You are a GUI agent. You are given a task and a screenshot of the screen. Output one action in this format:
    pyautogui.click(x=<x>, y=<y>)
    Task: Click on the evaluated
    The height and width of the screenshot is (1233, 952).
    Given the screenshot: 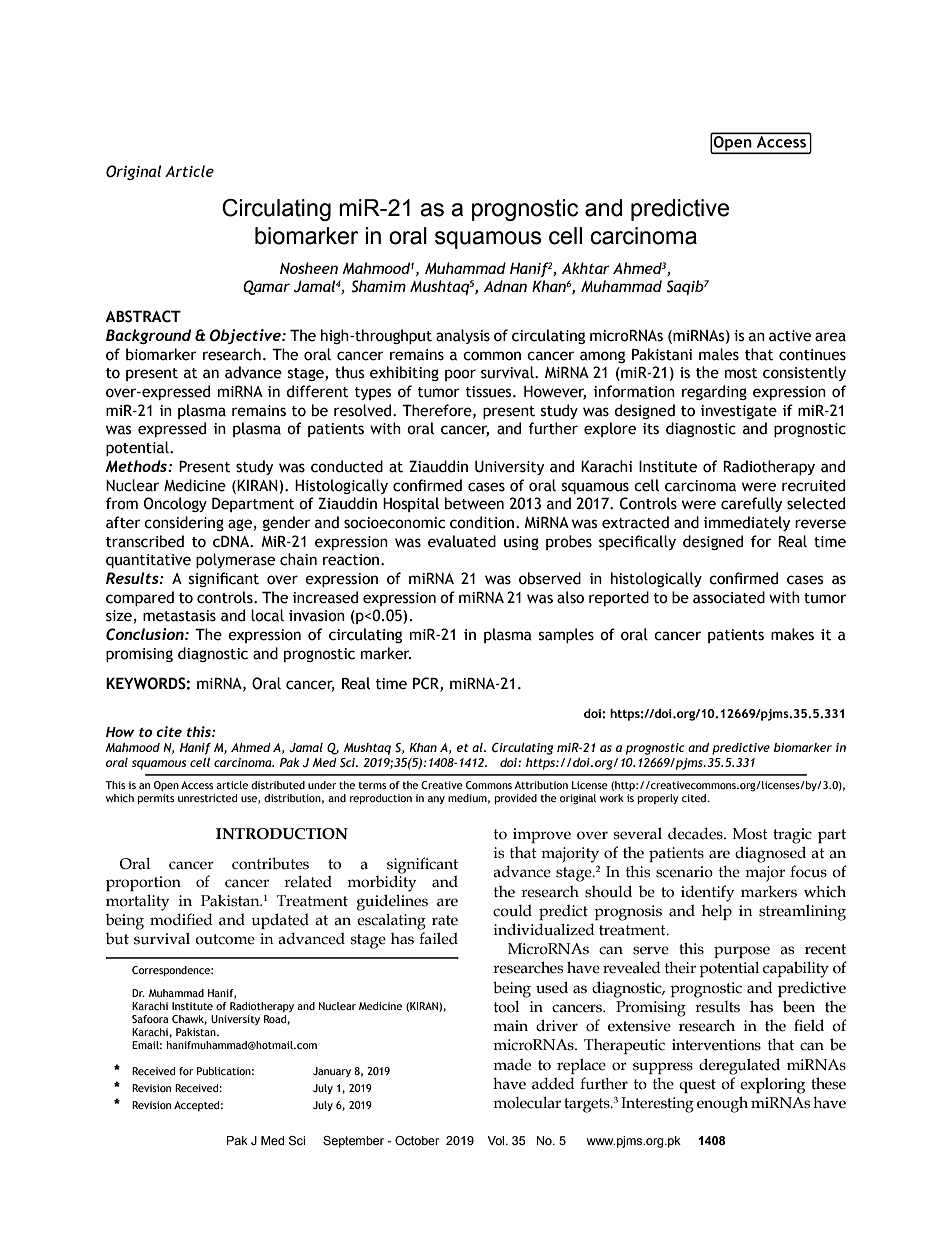 What is the action you would take?
    pyautogui.click(x=462, y=541)
